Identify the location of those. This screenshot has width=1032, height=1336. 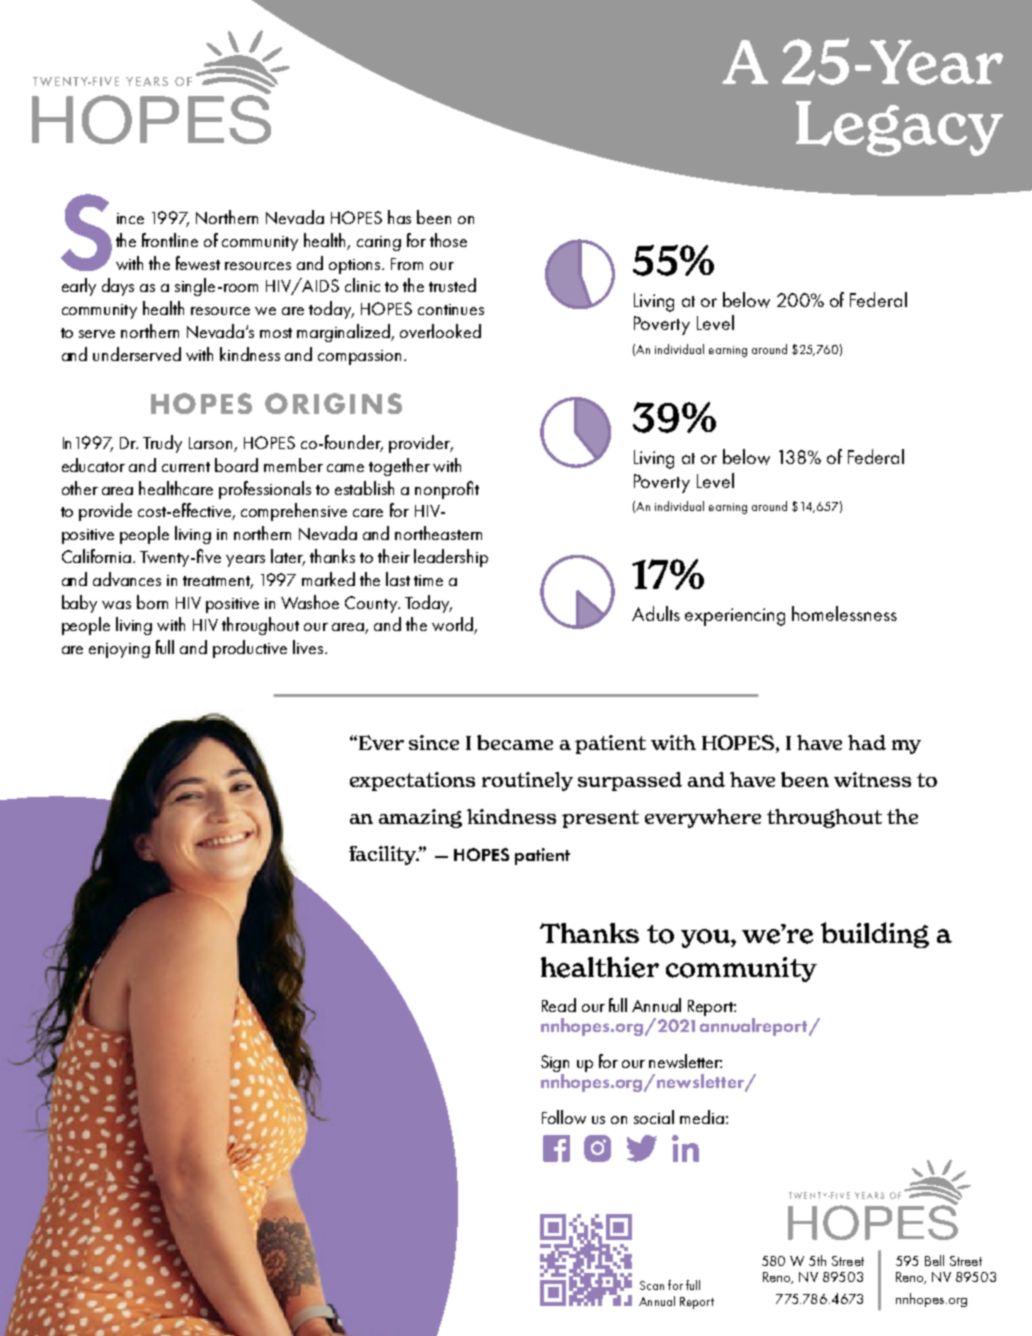
(448, 240).
